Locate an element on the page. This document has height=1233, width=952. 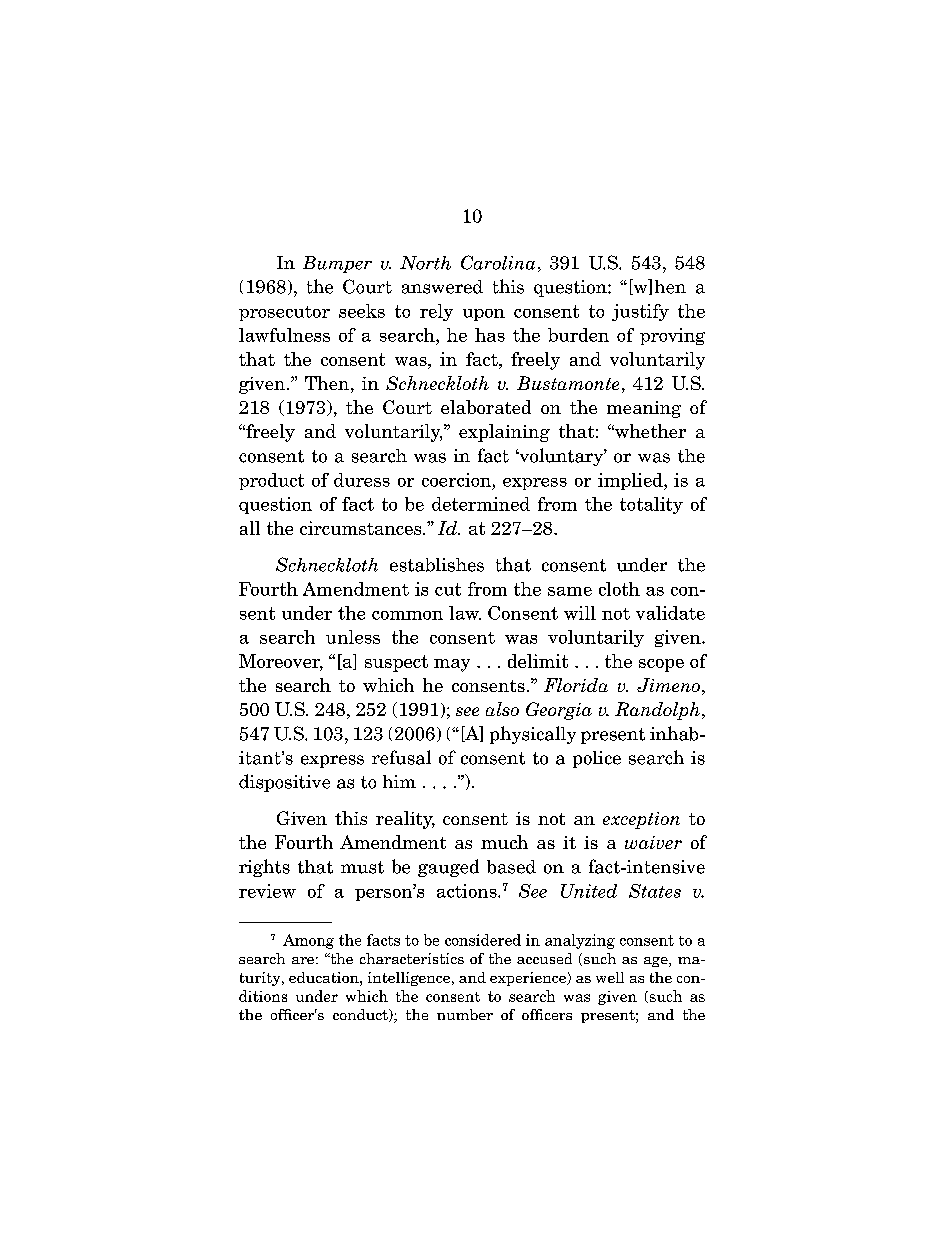
totality is located at coordinates (651, 505).
